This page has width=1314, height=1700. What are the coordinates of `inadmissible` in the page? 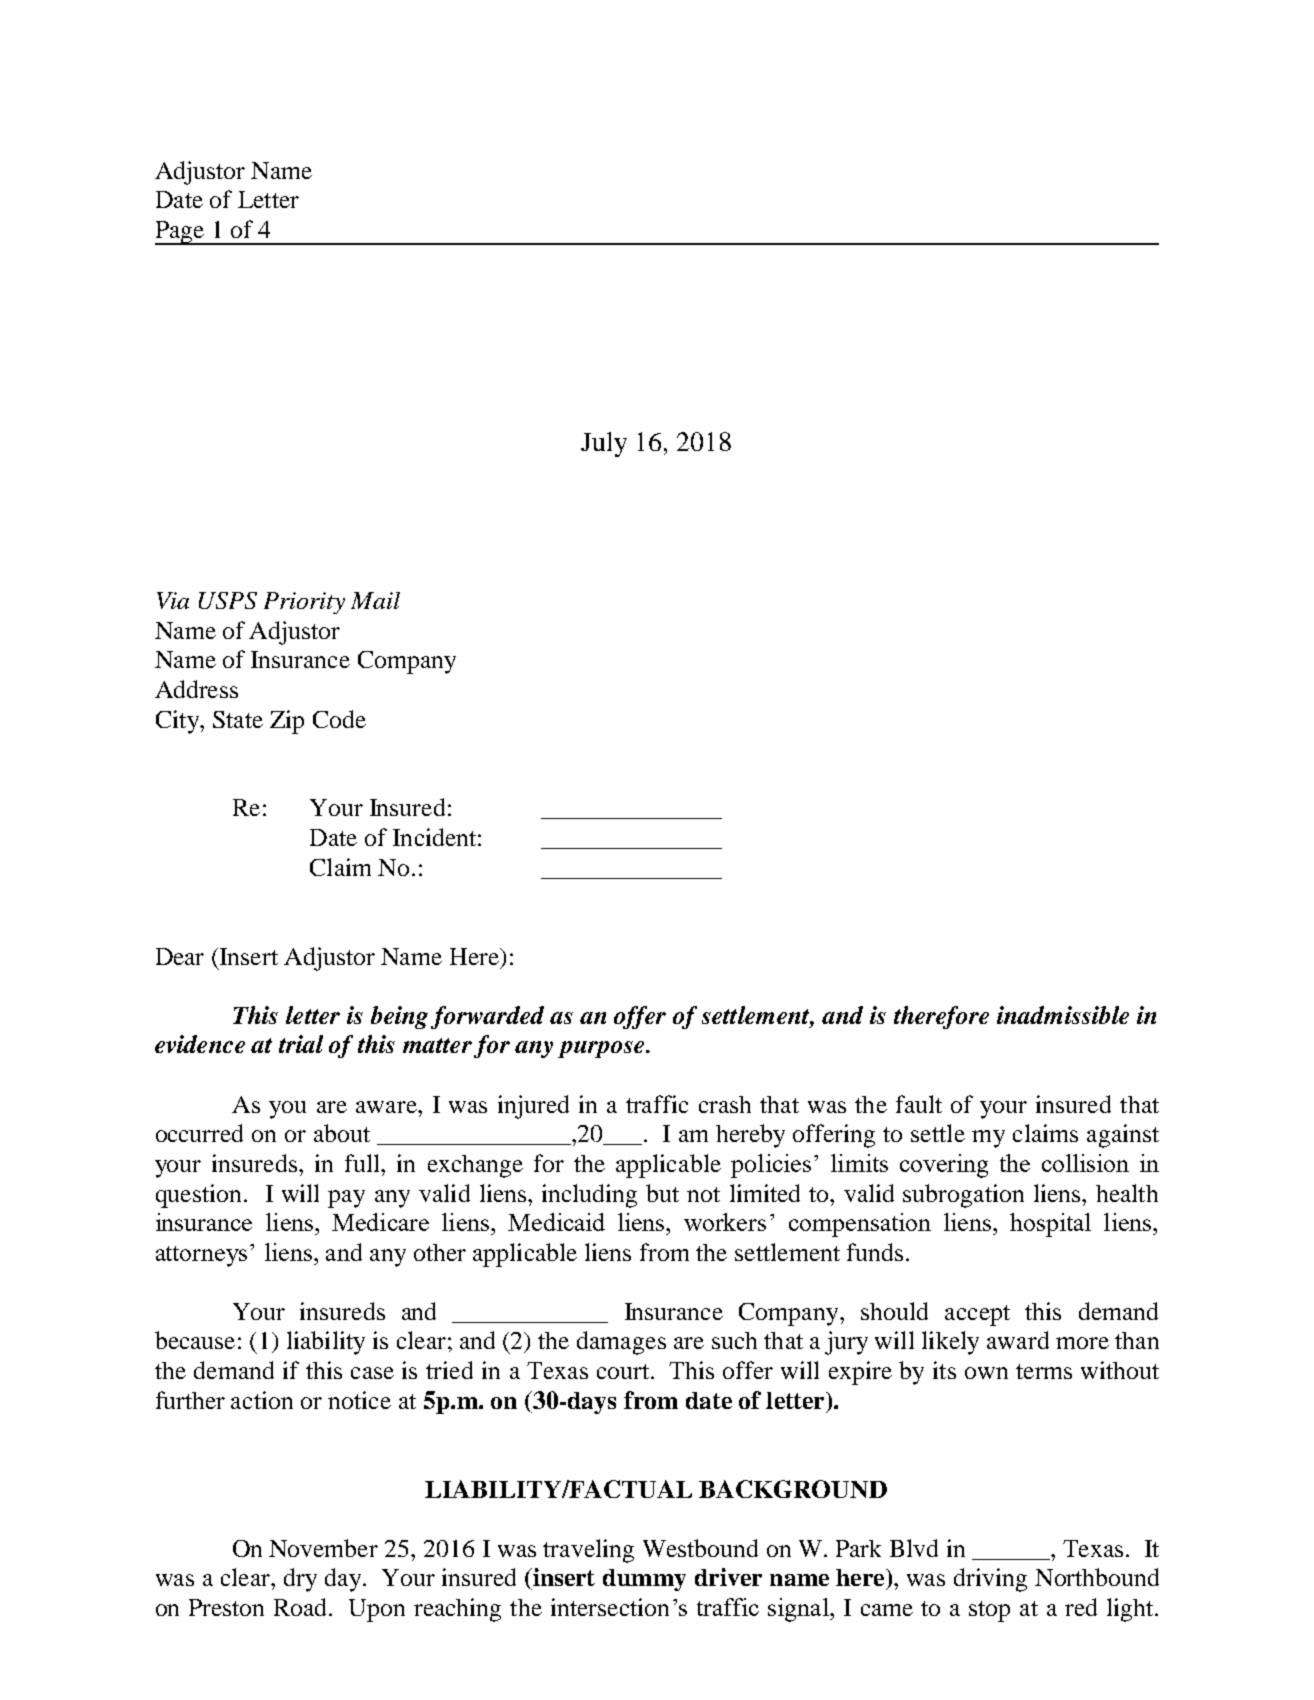 It's located at (1063, 1015).
